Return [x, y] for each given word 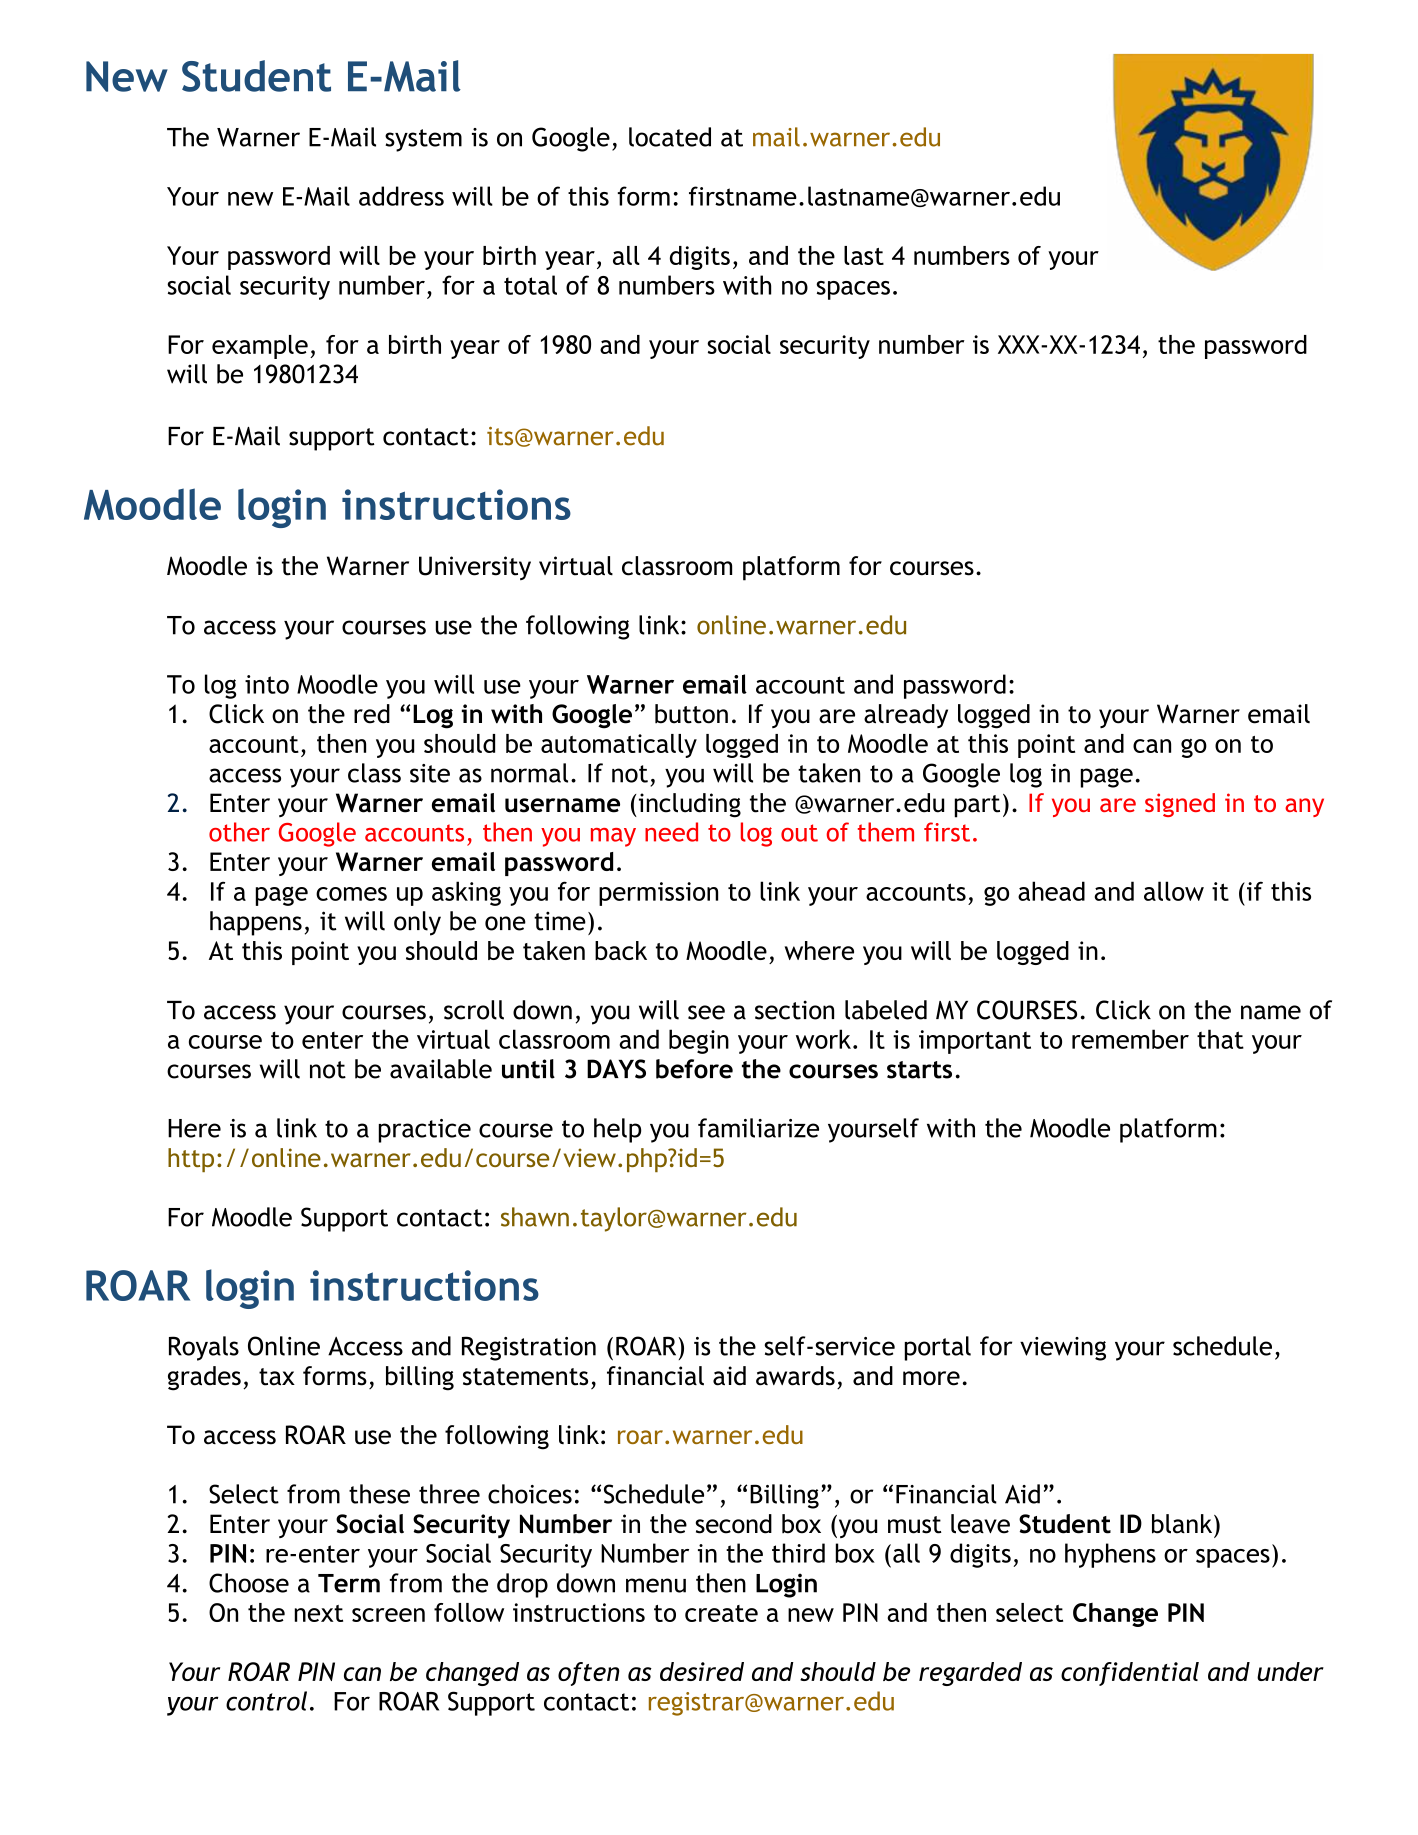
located [670, 137]
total [530, 285]
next [319, 1613]
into [267, 684]
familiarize [758, 1128]
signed [1180, 805]
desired [702, 1671]
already [906, 716]
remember [1130, 1039]
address [401, 196]
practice [425, 1131]
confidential [1130, 1674]
